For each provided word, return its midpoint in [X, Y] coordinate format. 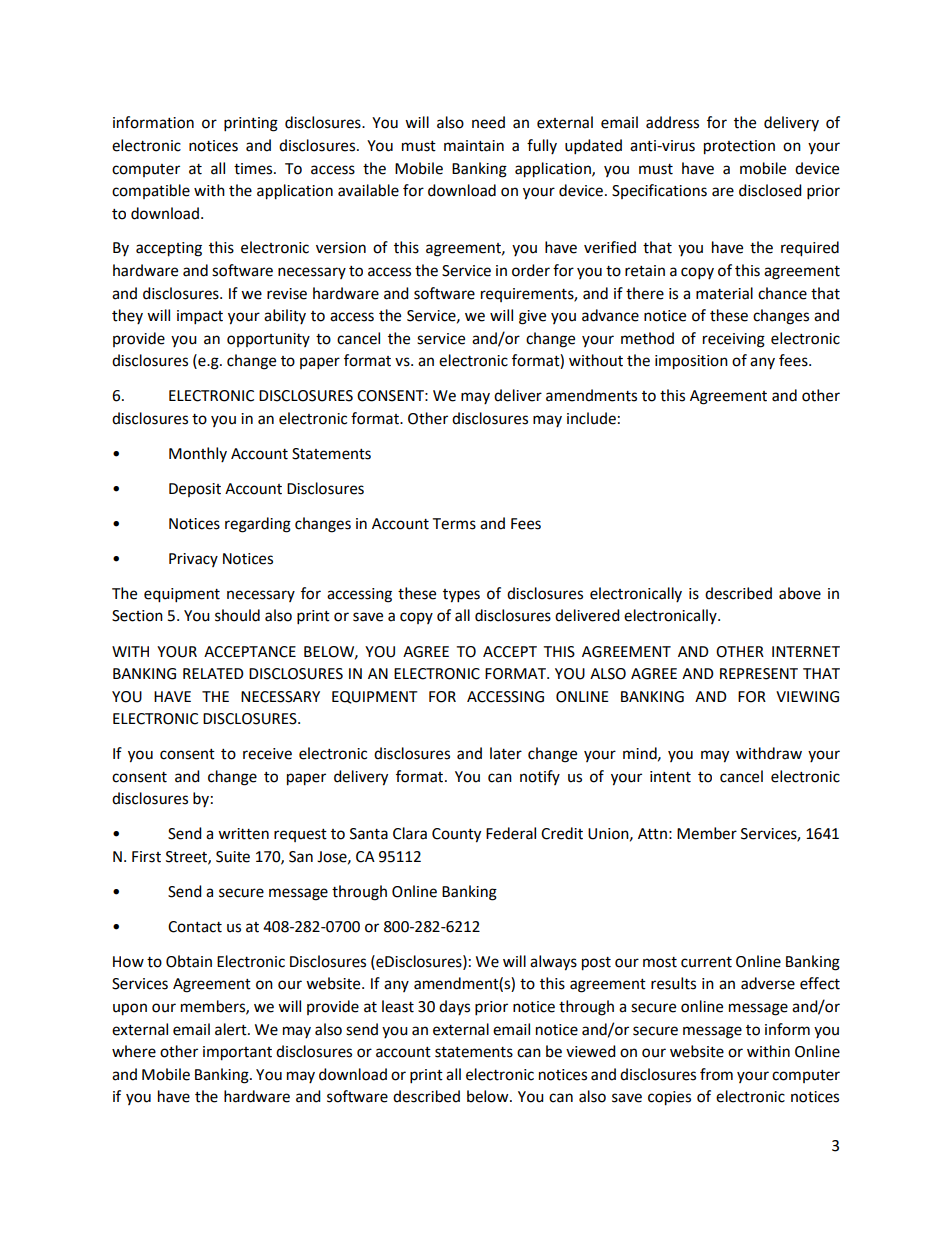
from [716, 1074]
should [237, 615]
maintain [474, 146]
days [454, 1007]
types [461, 596]
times [254, 169]
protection [739, 147]
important [237, 1053]
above [800, 593]
